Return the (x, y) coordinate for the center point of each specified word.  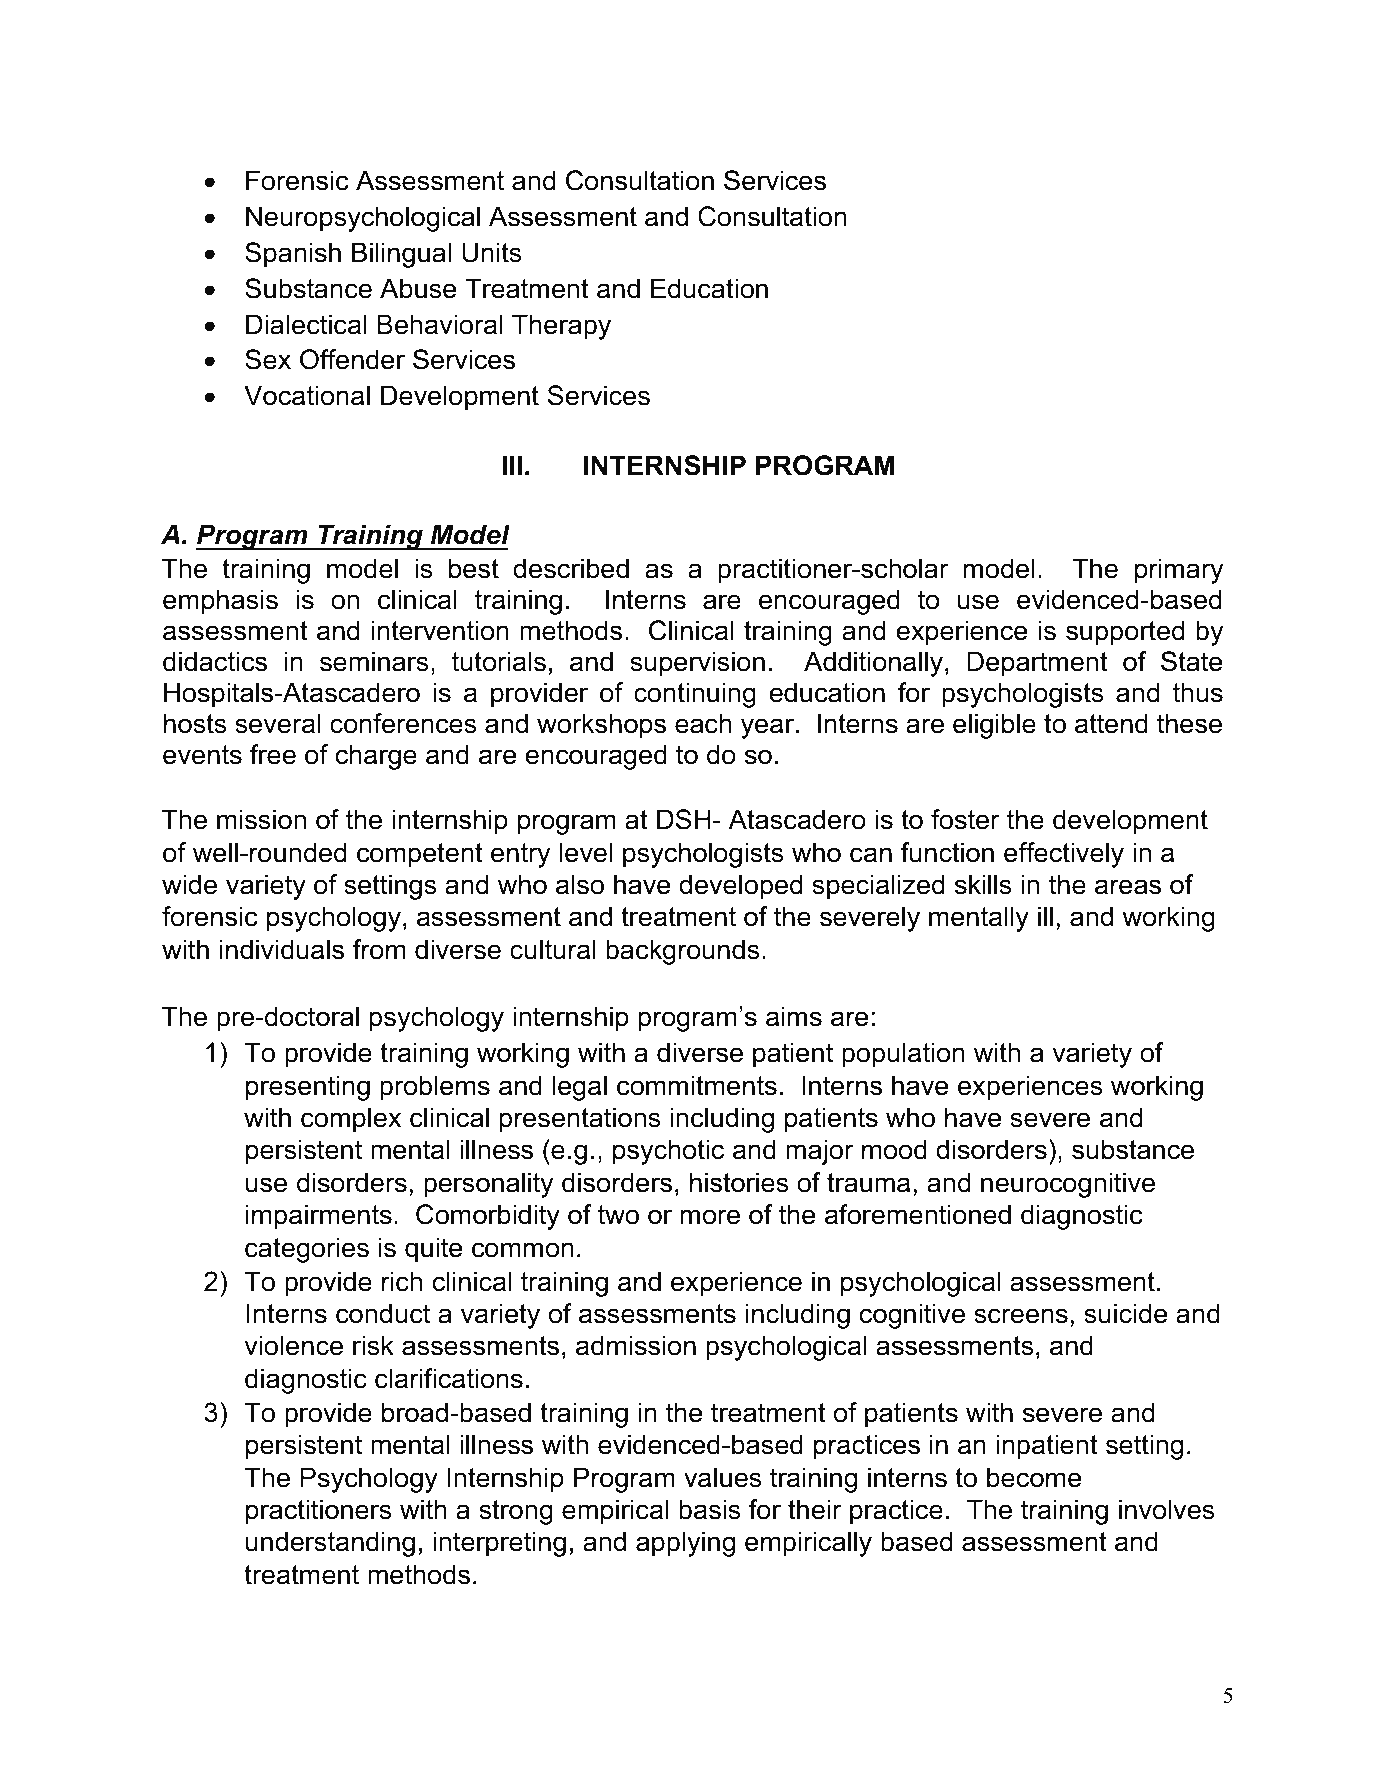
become (1034, 1477)
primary (1179, 571)
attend (1111, 723)
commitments (697, 1085)
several (278, 723)
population (903, 1055)
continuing (695, 695)
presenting (308, 1088)
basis (710, 1509)
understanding (330, 1544)
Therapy (561, 327)
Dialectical (306, 324)
